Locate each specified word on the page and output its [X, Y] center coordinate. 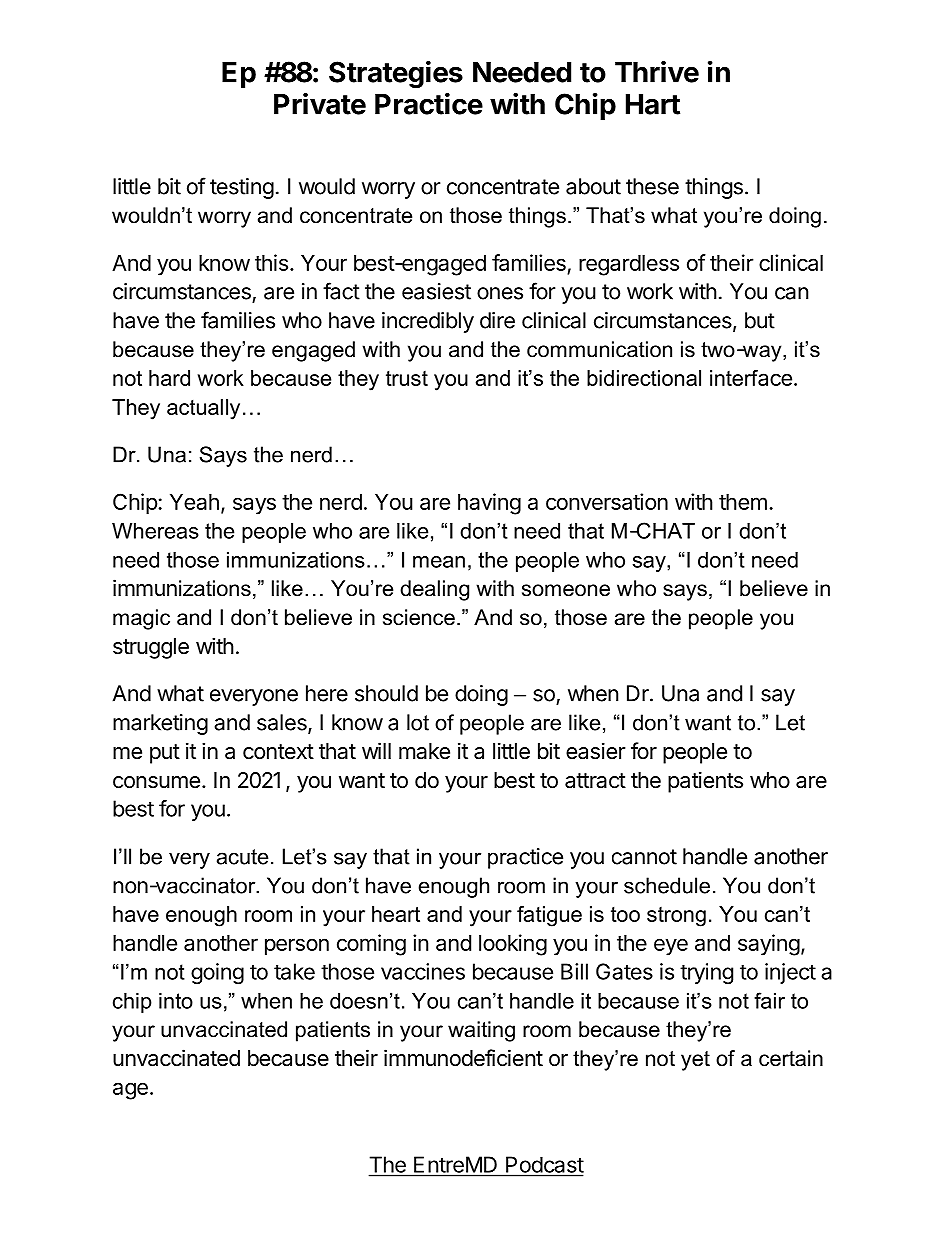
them [743, 502]
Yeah [194, 502]
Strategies [396, 74]
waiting [481, 1031]
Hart [653, 104]
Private [320, 103]
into [176, 1001]
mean [439, 562]
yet [695, 1061]
